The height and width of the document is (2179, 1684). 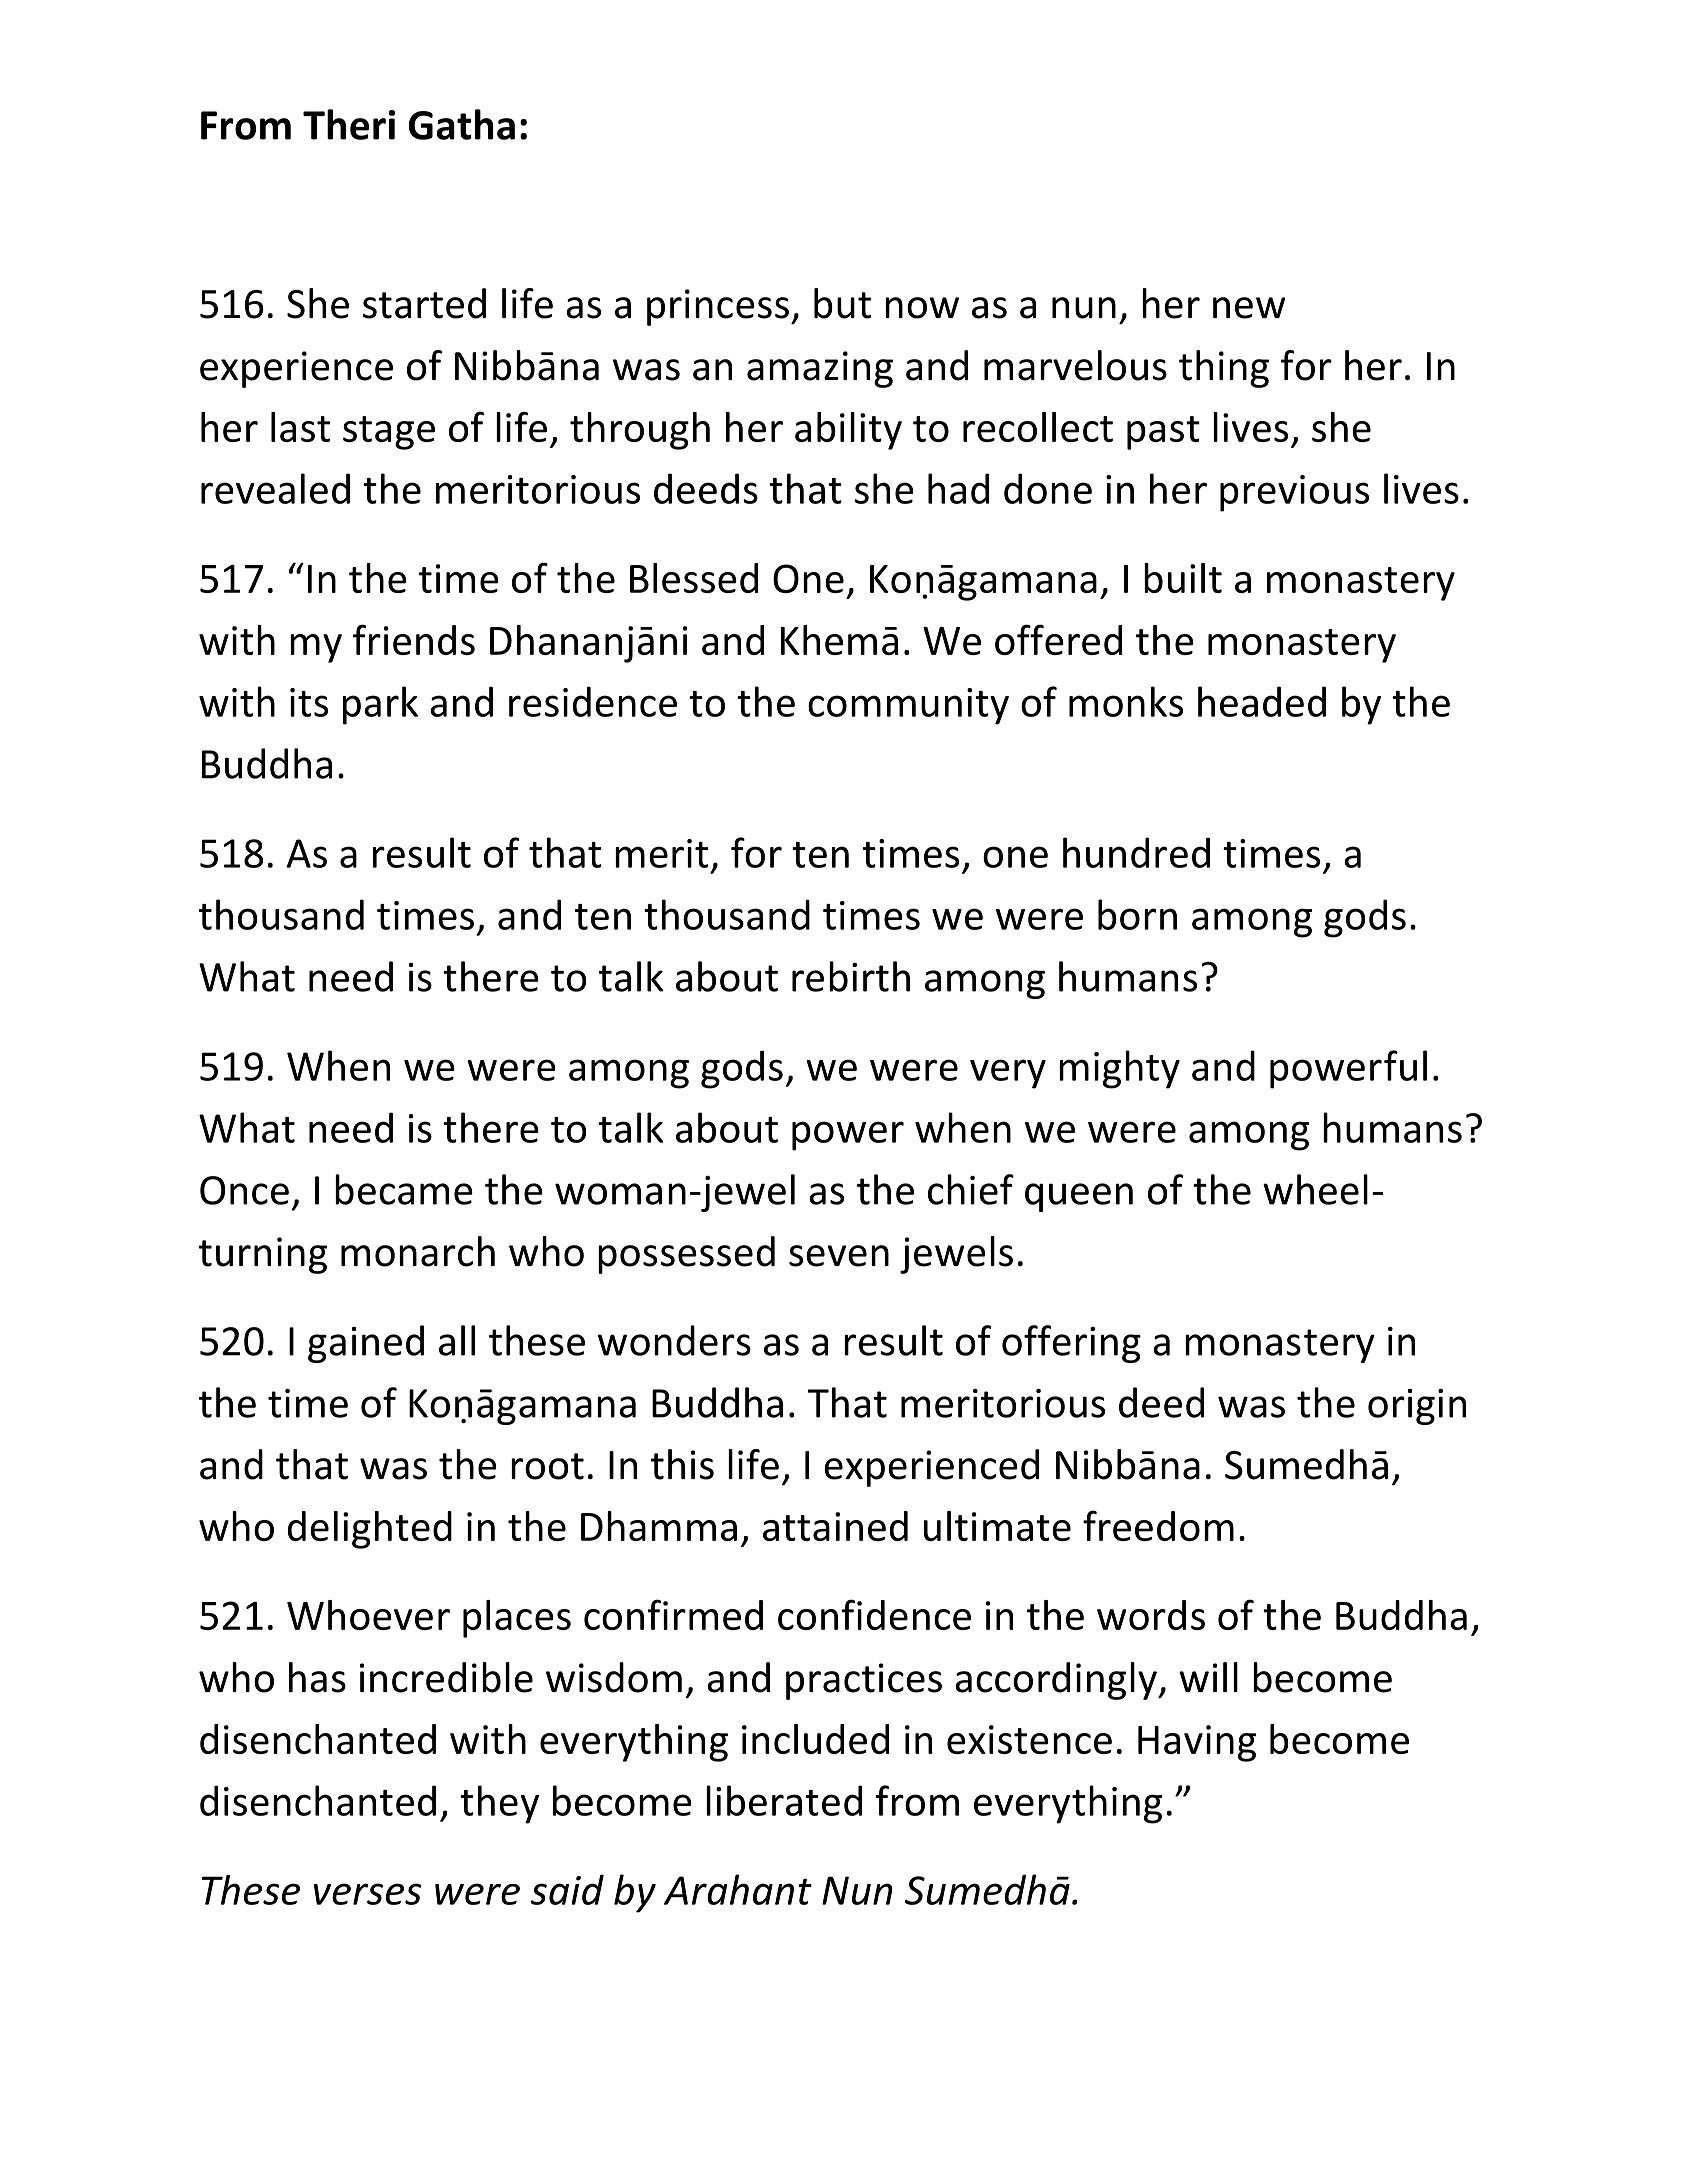 What do you see at coordinates (835, 1526) in the document?
I see `attained` at bounding box center [835, 1526].
